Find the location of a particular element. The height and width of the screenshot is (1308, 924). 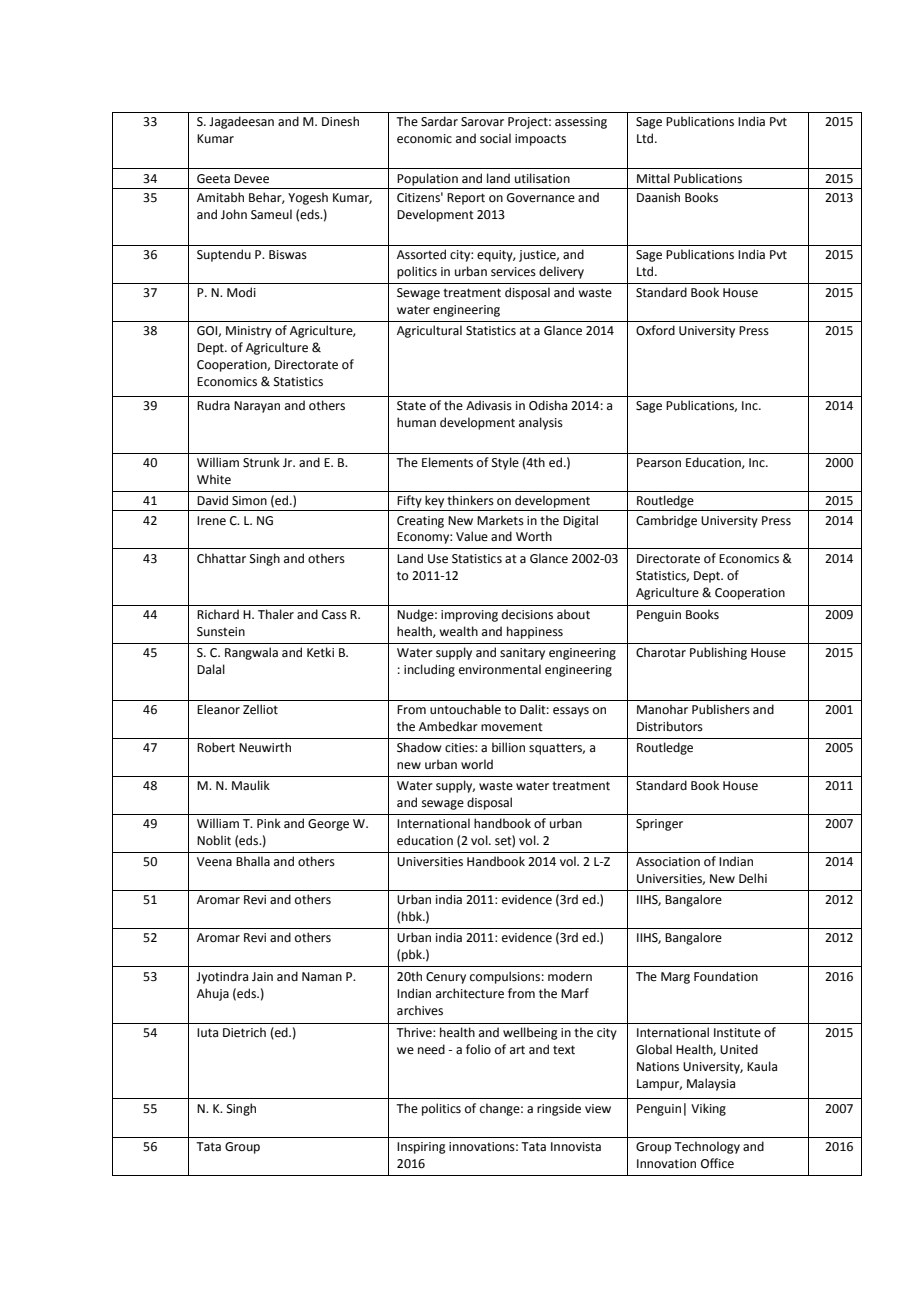

Bhalla is located at coordinates (253, 861).
